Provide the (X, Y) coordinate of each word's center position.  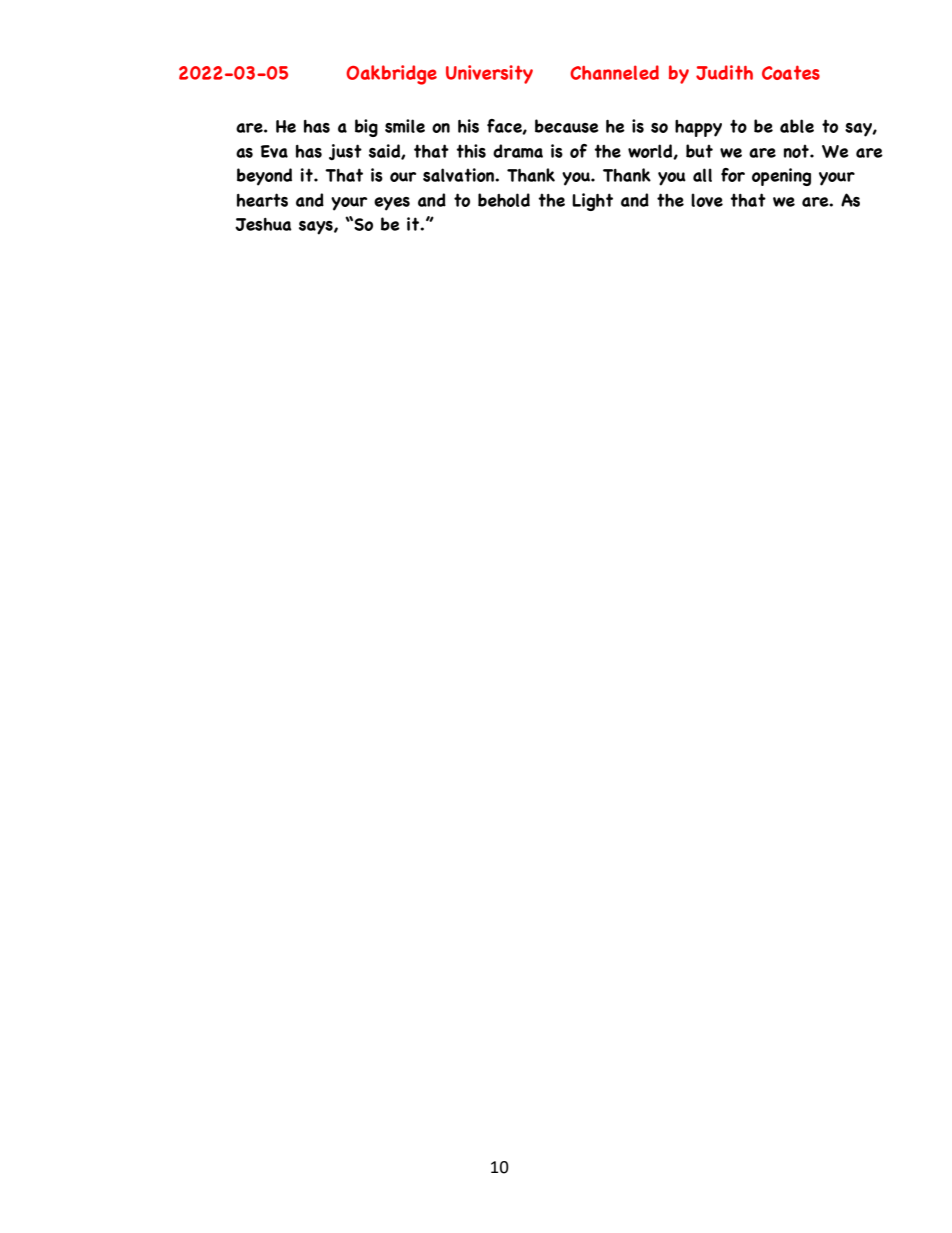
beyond (264, 177)
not (797, 151)
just (345, 152)
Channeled (614, 72)
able (797, 126)
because (567, 126)
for (733, 175)
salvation (459, 175)
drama (518, 151)
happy (698, 128)
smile (405, 126)
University (489, 74)
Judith (724, 72)
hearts (262, 200)
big (366, 128)
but (699, 151)
